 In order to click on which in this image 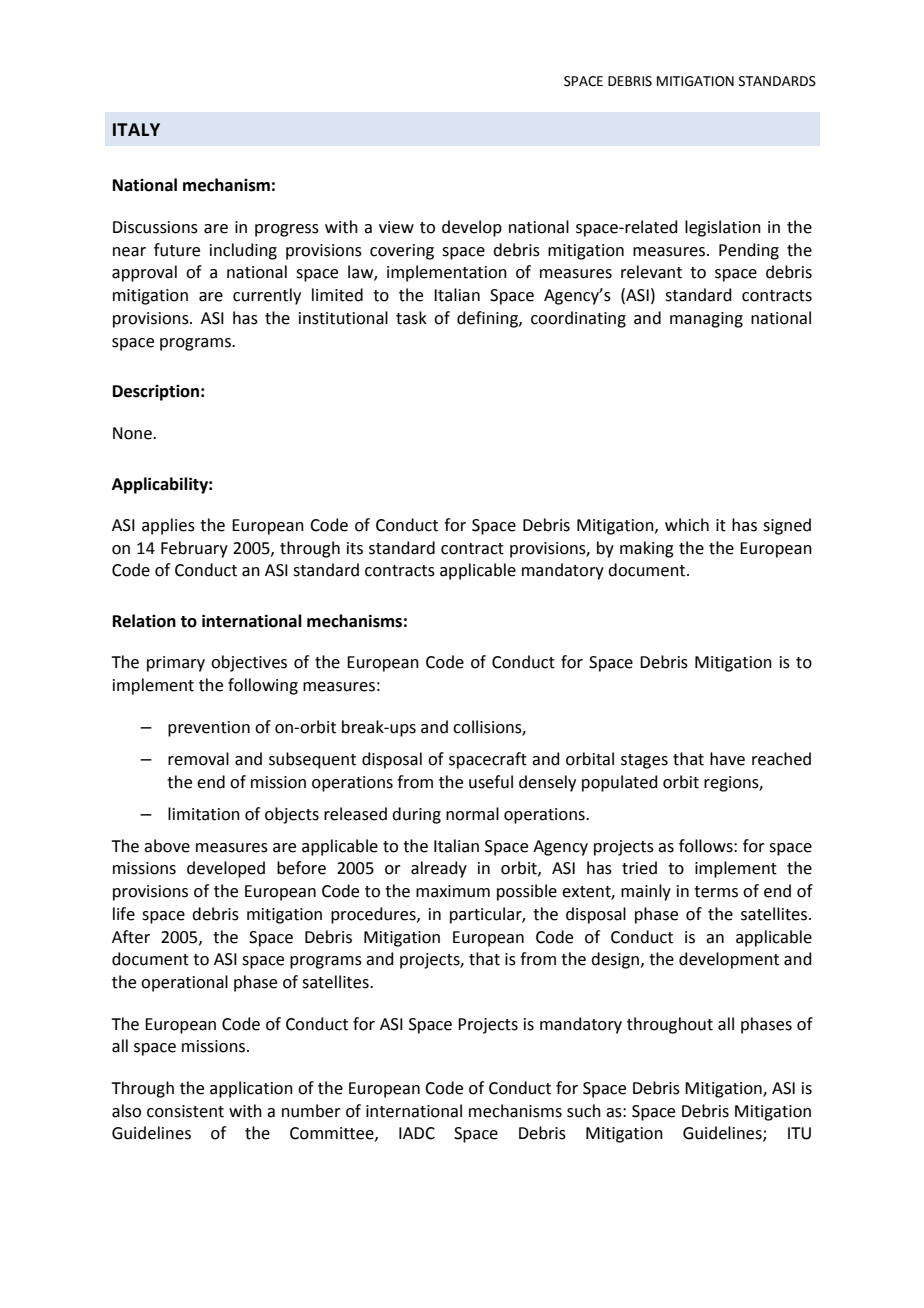, I will do `click(687, 525)`.
